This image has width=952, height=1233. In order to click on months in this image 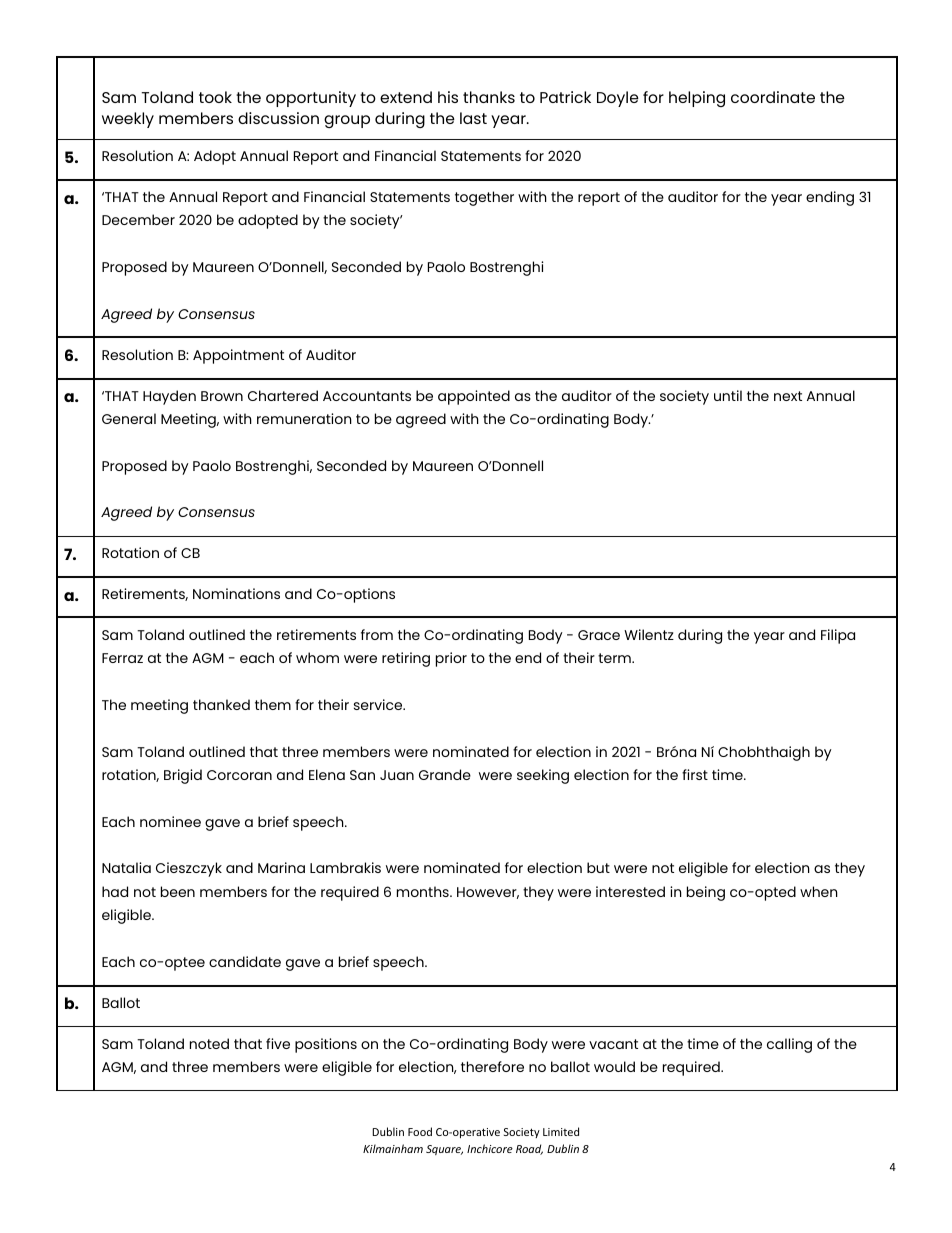, I will do `click(424, 891)`.
